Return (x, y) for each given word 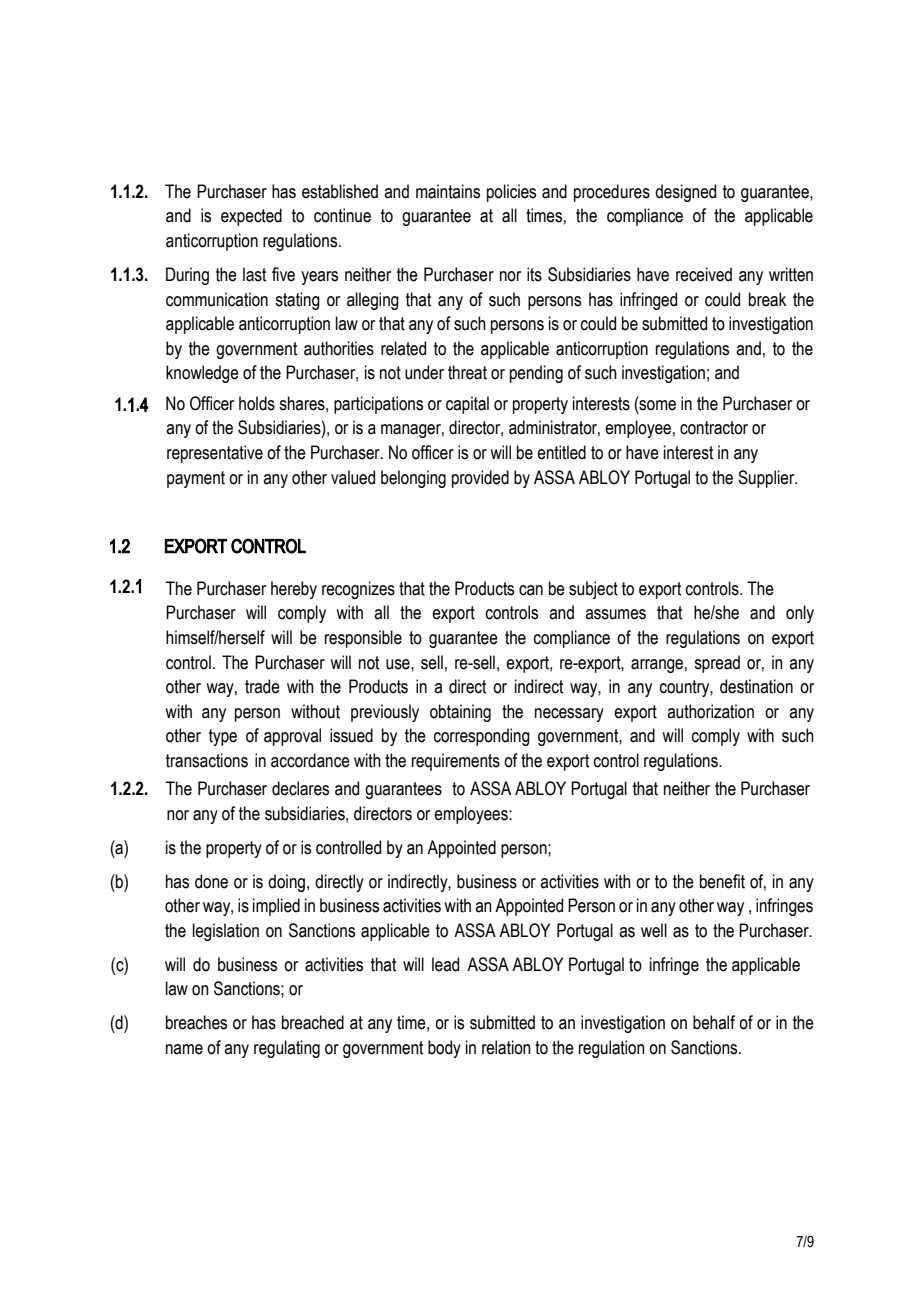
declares (300, 788)
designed (685, 193)
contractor (714, 428)
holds (257, 403)
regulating (287, 1049)
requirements (456, 762)
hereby (294, 590)
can (531, 590)
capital (467, 405)
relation (506, 1047)
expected (251, 217)
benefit (722, 881)
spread (717, 664)
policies (511, 193)
